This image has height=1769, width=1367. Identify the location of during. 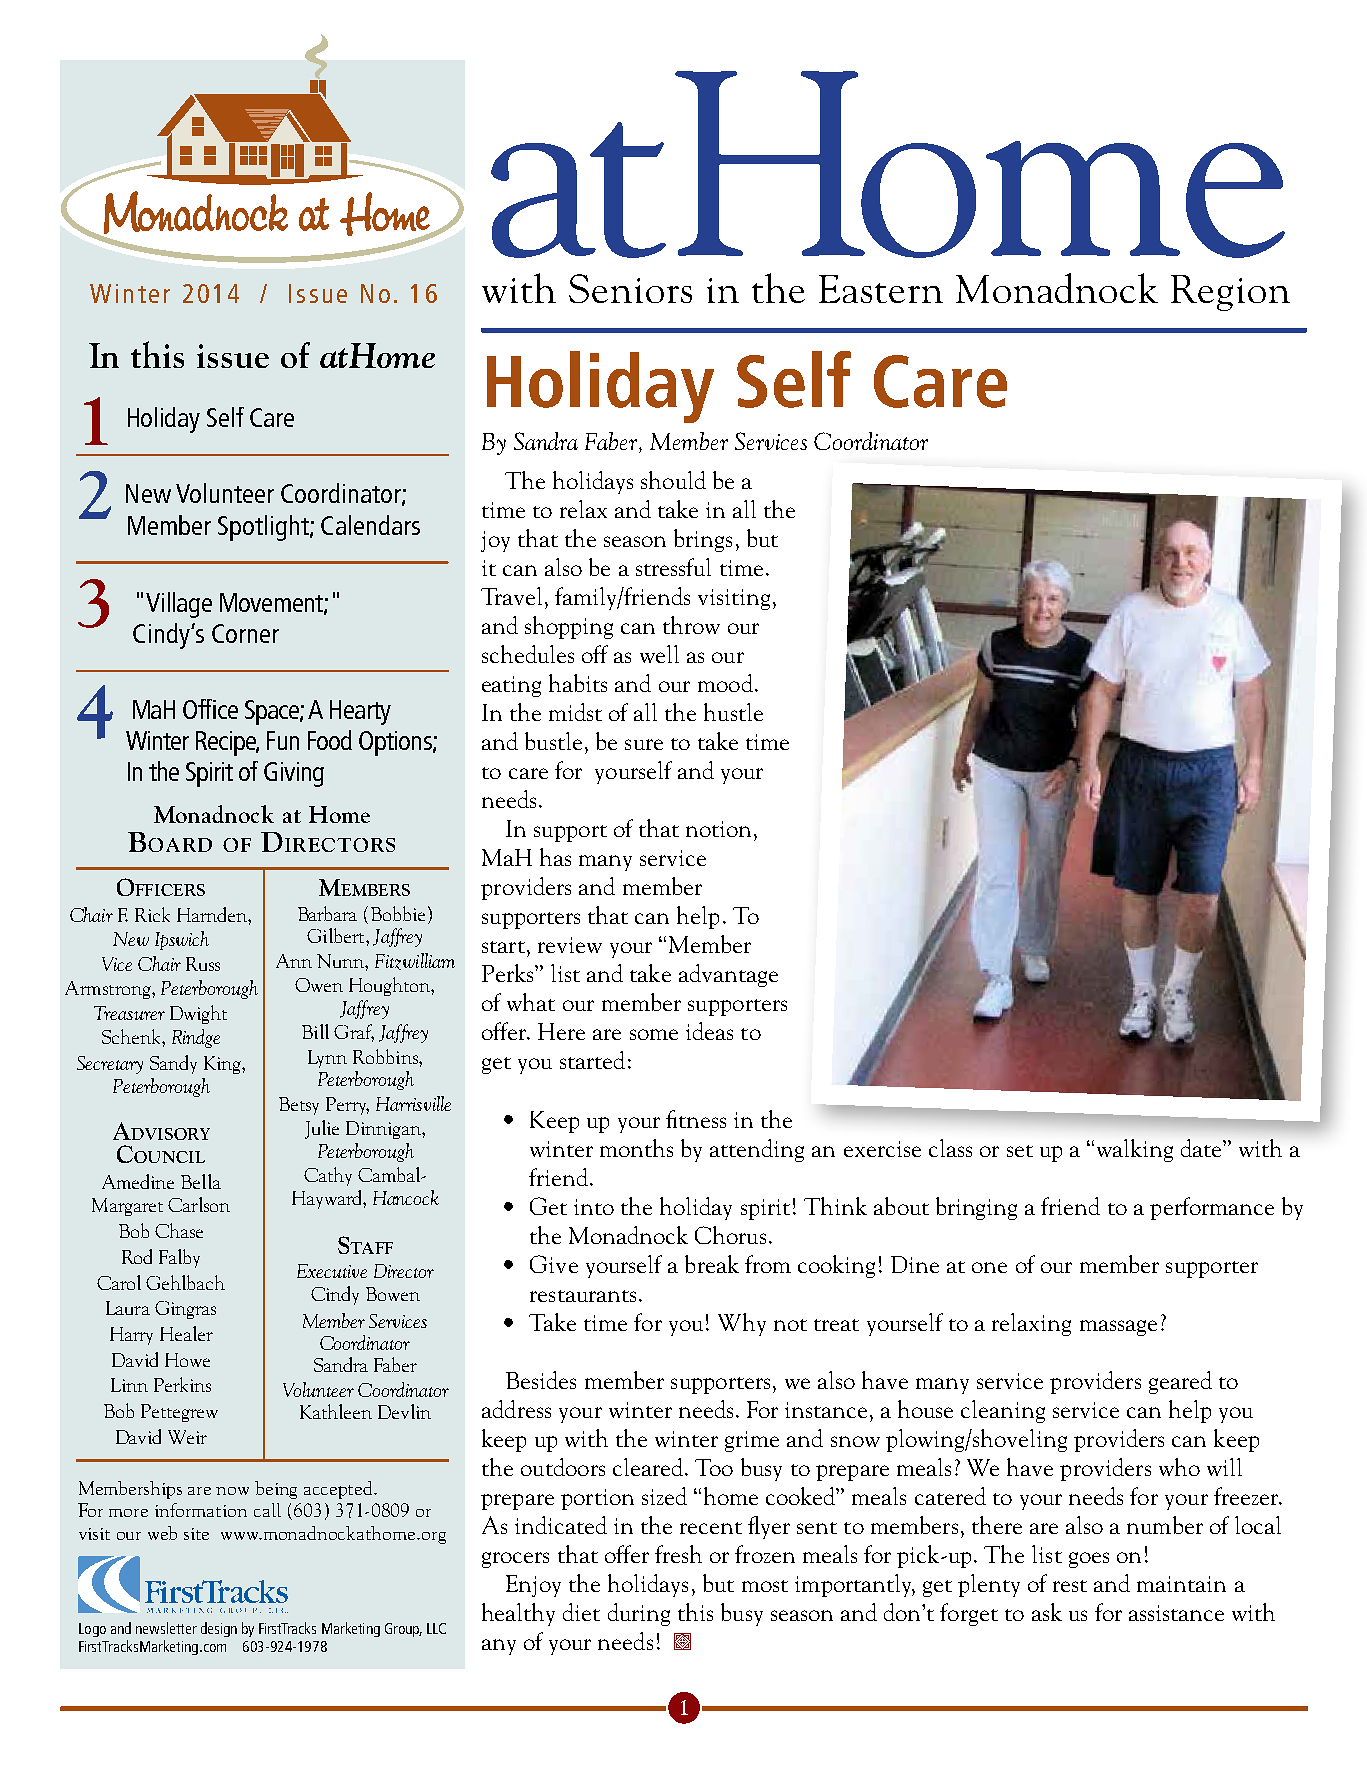
(639, 1614).
